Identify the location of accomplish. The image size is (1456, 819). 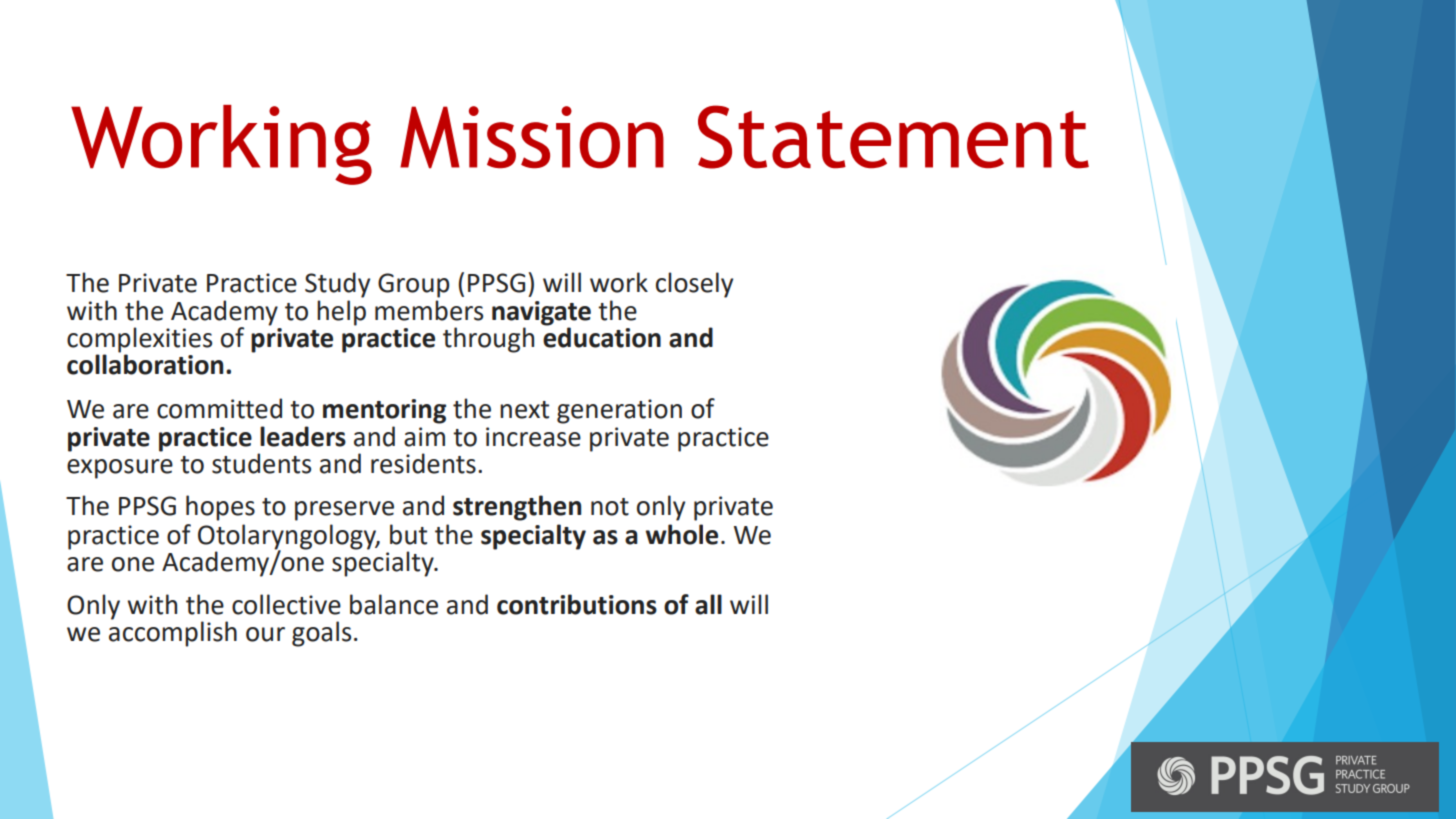
(173, 633).
